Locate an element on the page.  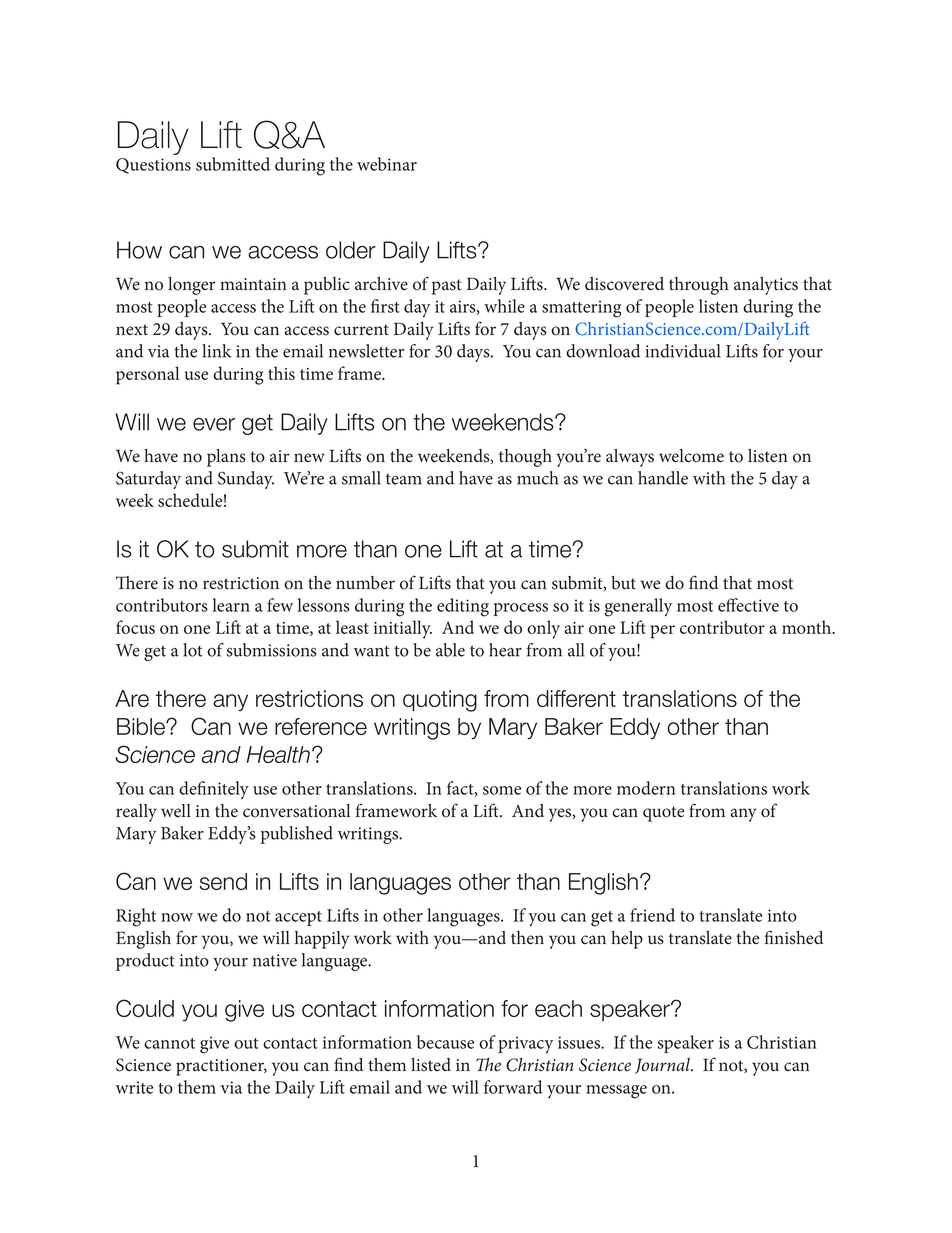
webinar is located at coordinates (387, 164).
